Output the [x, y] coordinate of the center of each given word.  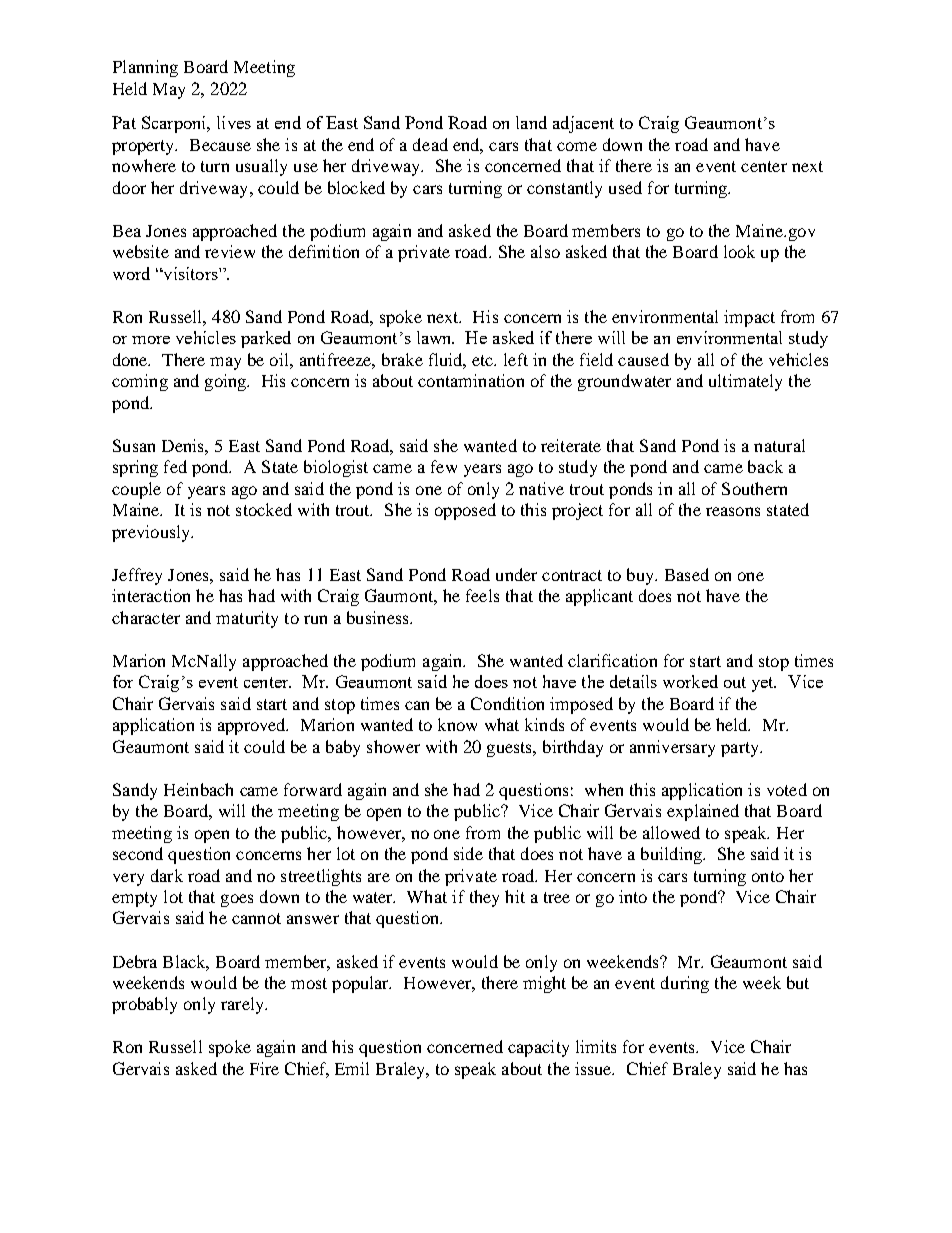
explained [703, 812]
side [468, 853]
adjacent [583, 124]
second [138, 853]
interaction [151, 595]
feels [482, 595]
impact [749, 318]
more [151, 340]
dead [430, 144]
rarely [243, 1005]
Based [687, 574]
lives [234, 122]
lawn [435, 337]
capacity [538, 1048]
